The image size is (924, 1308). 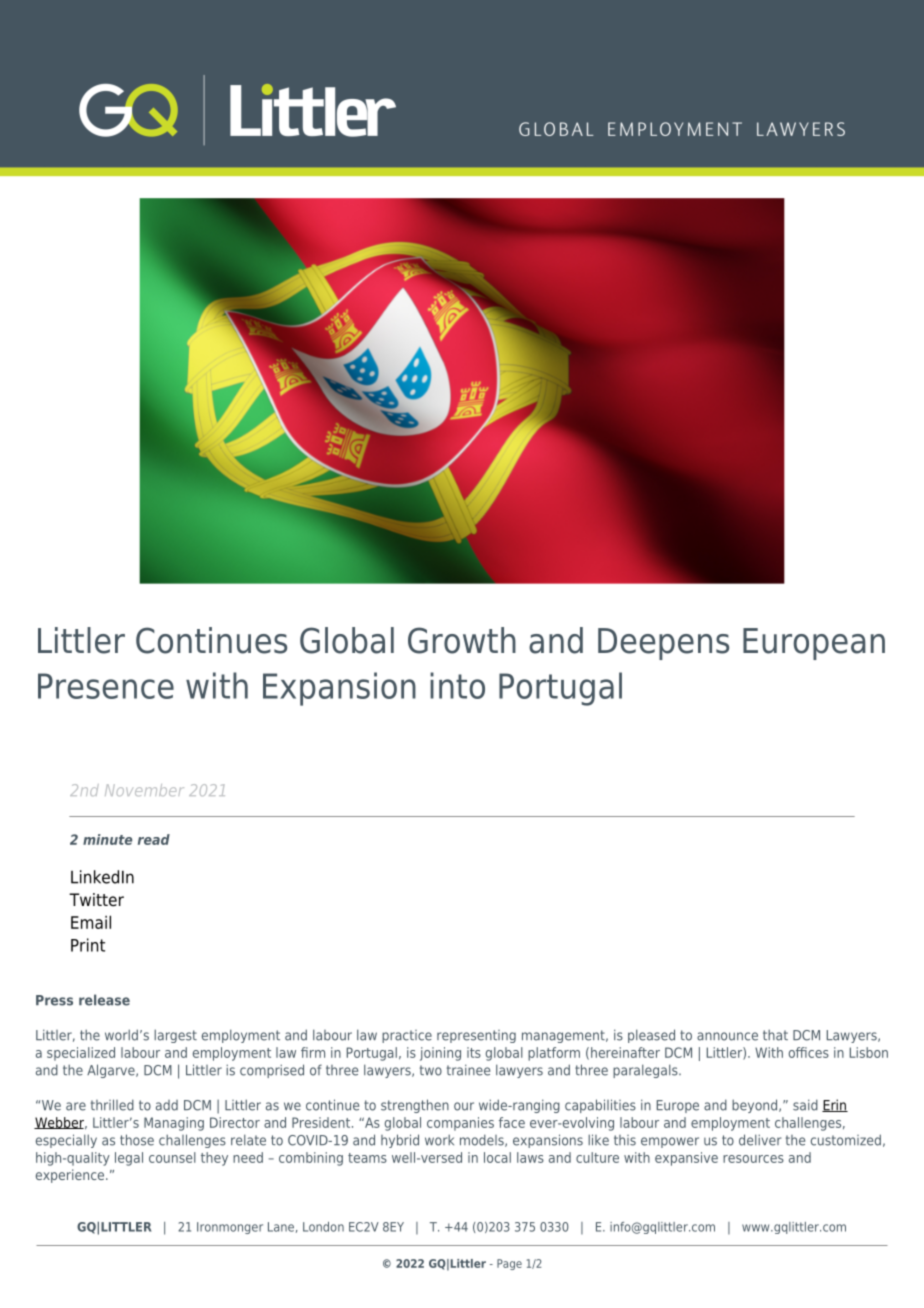 I want to click on Deepens, so click(x=663, y=644).
